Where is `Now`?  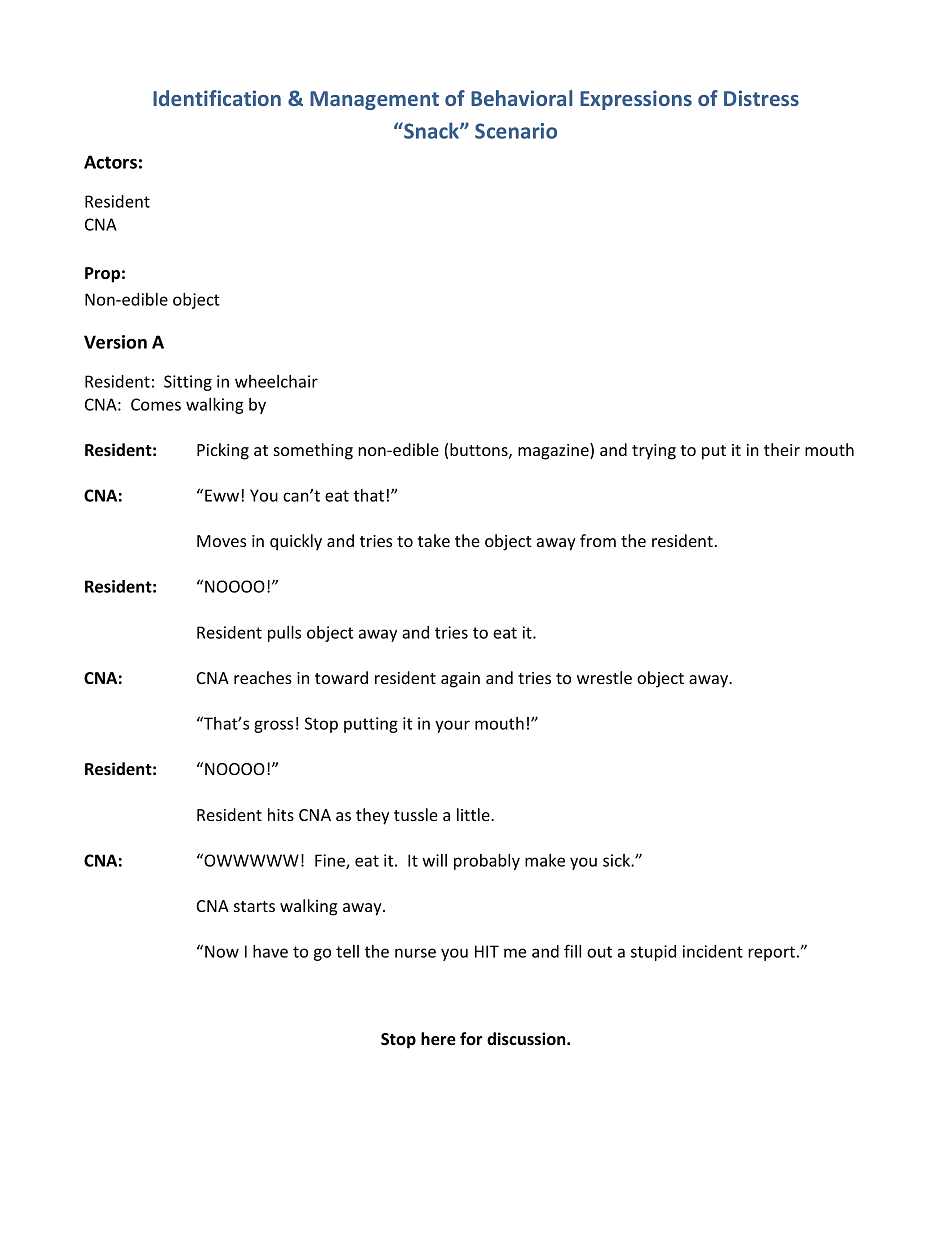
Now is located at coordinates (222, 951).
